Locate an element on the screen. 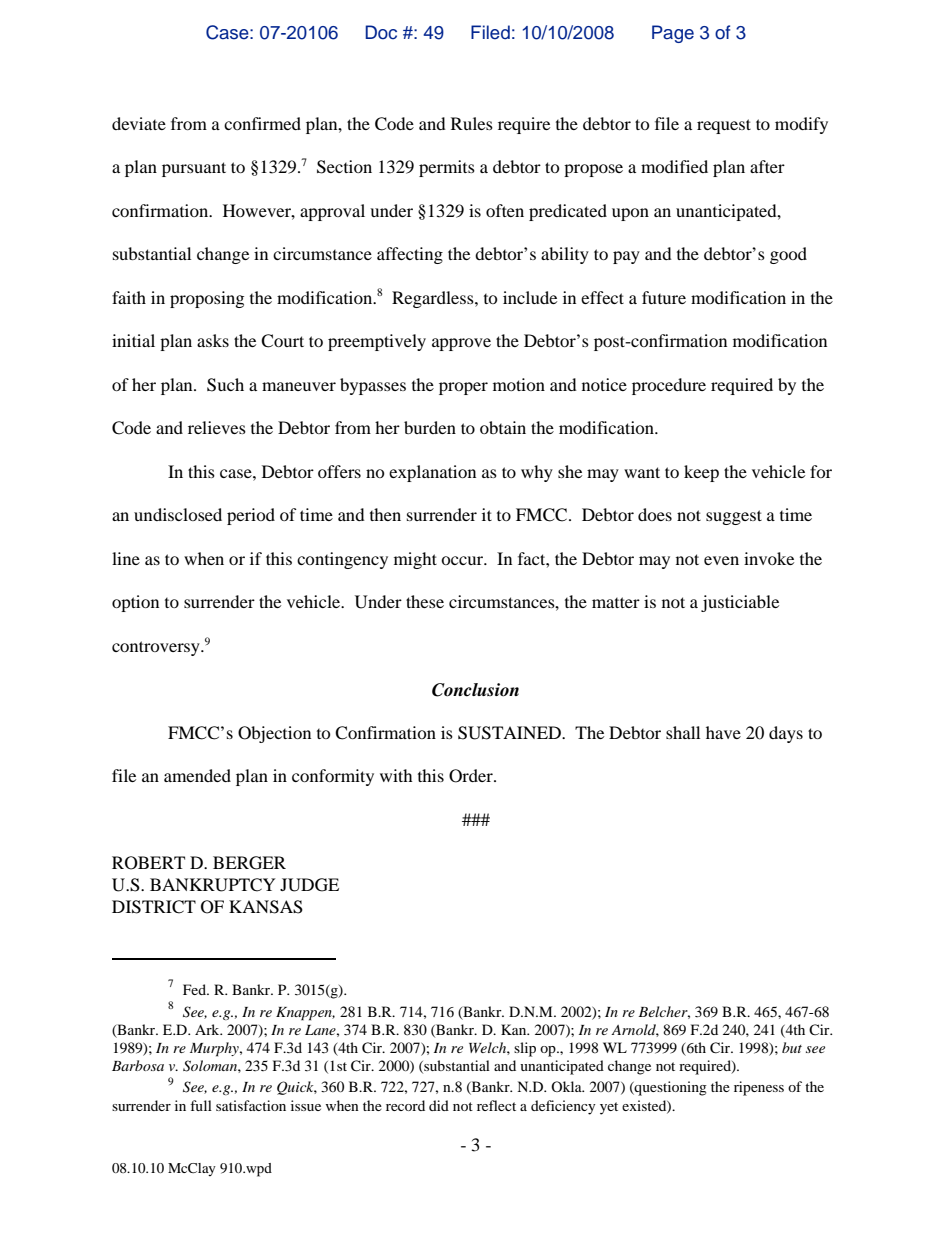 The image size is (952, 1233). full is located at coordinates (201, 1105).
